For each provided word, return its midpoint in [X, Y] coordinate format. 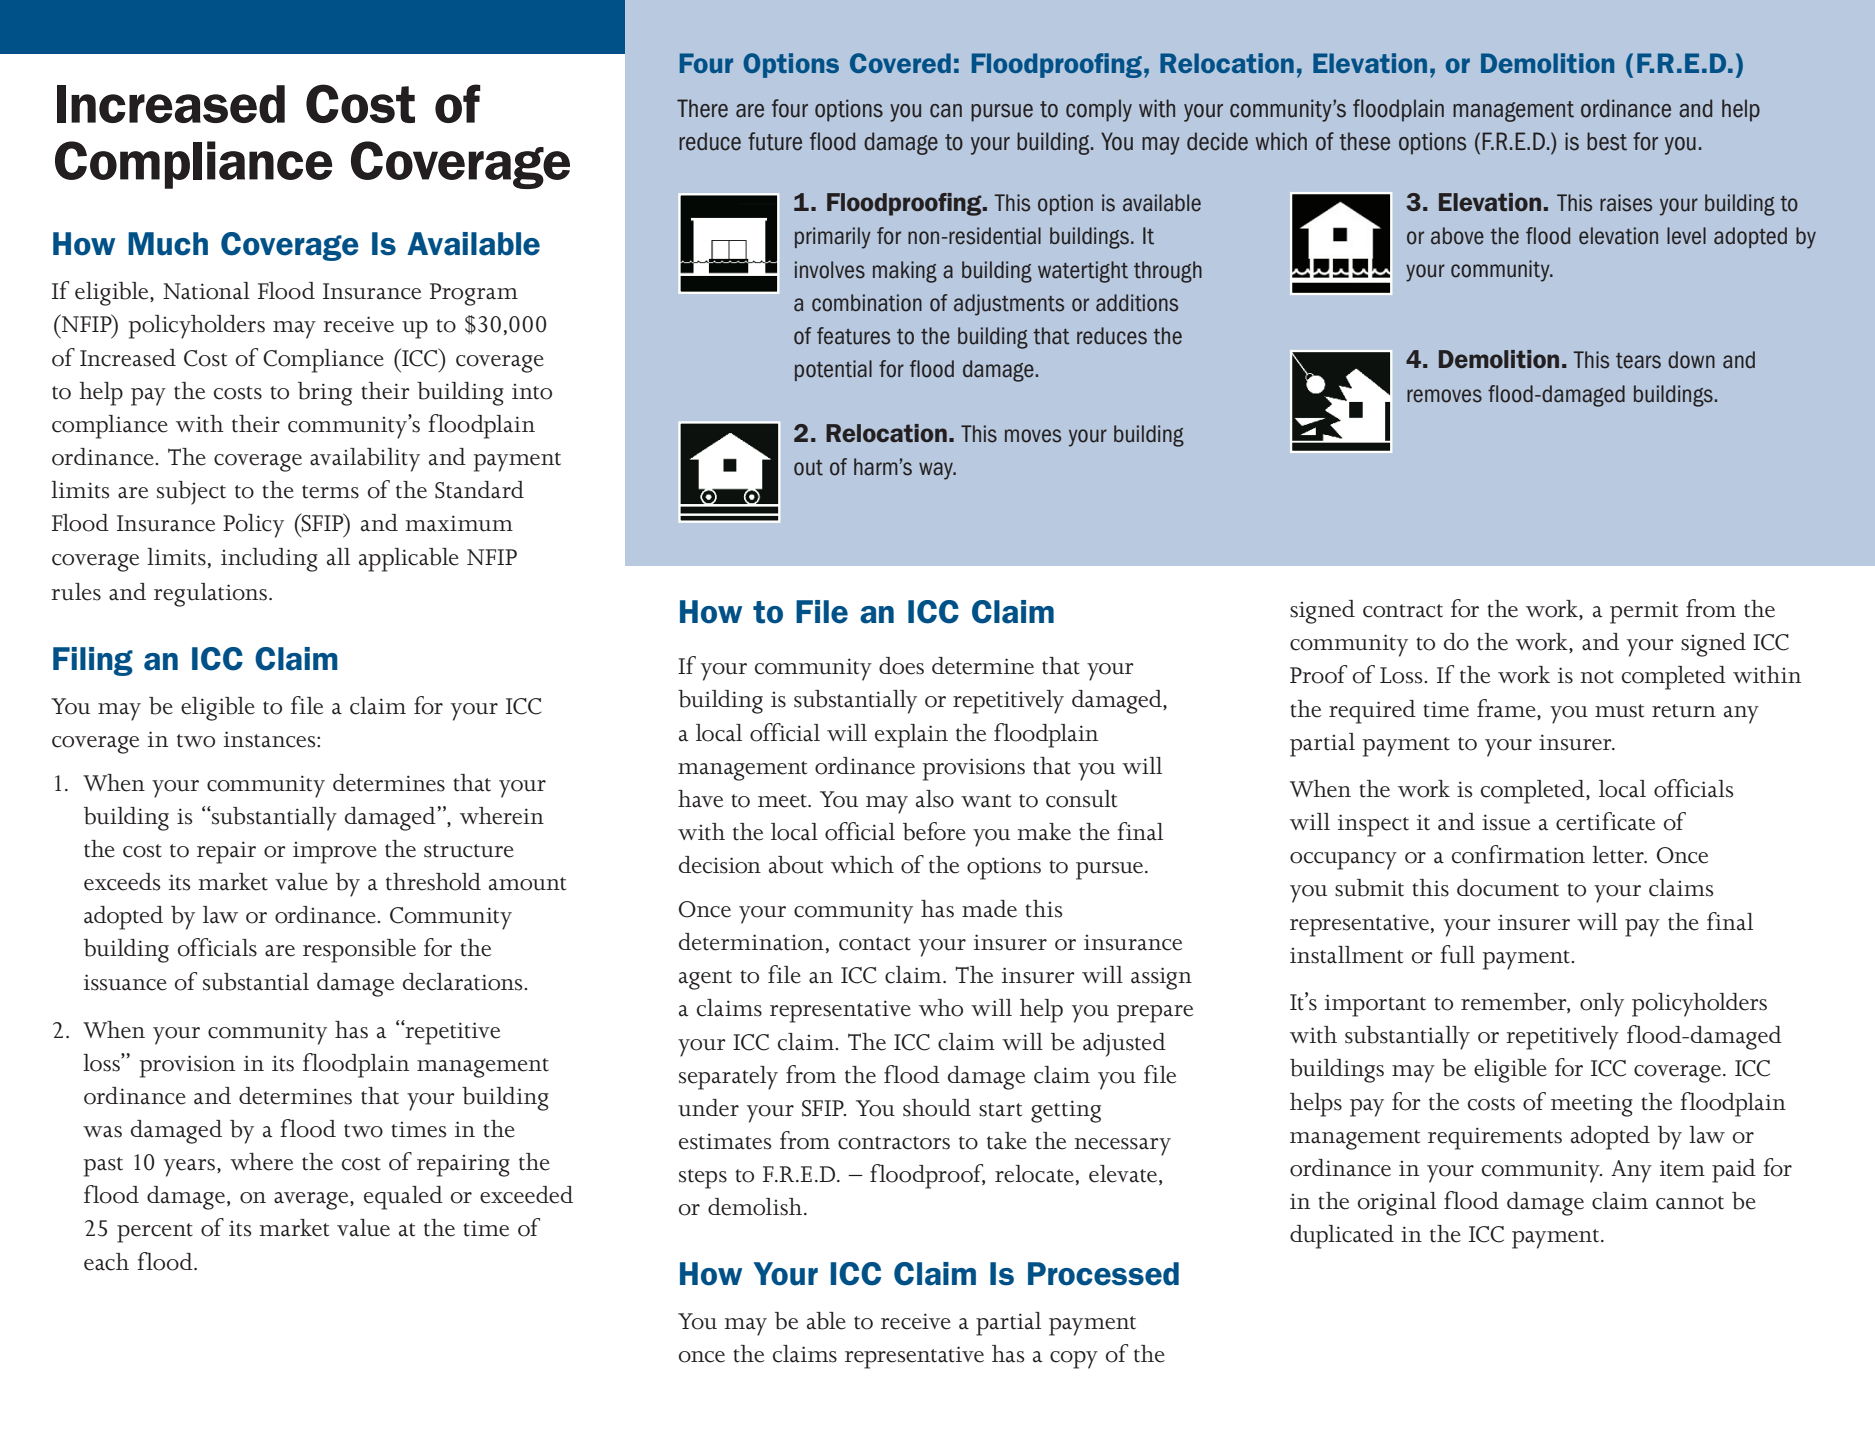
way [937, 471]
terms [330, 492]
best [1607, 141]
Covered [900, 63]
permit [1644, 612]
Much [168, 244]
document [1508, 888]
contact [875, 944]
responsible [359, 951]
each [106, 1262]
